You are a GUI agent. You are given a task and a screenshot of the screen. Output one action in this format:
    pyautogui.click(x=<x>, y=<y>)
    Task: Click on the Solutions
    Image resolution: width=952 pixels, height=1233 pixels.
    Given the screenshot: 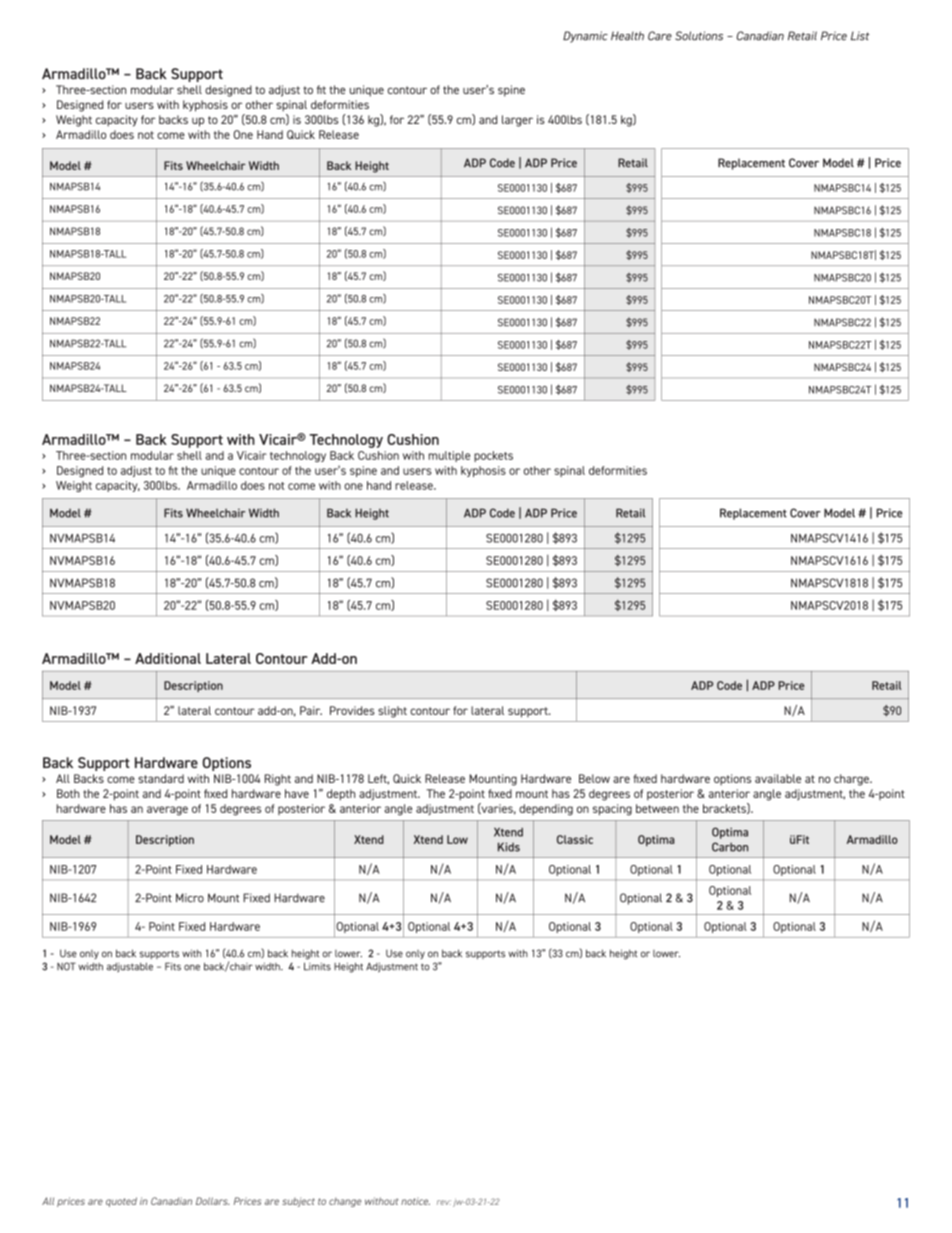 What is the action you would take?
    pyautogui.click(x=699, y=36)
